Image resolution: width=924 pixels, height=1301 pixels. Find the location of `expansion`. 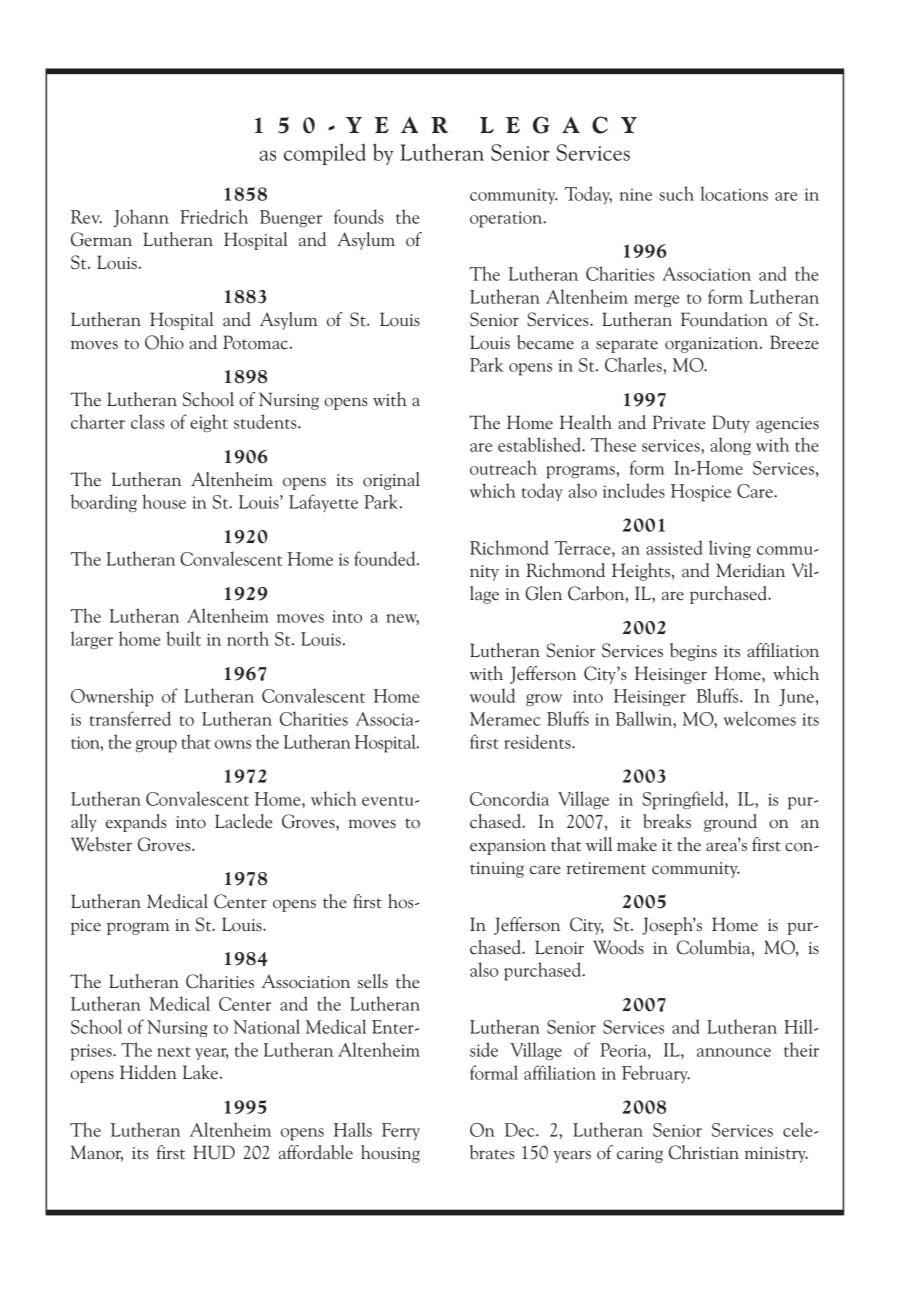

expansion is located at coordinates (508, 847).
